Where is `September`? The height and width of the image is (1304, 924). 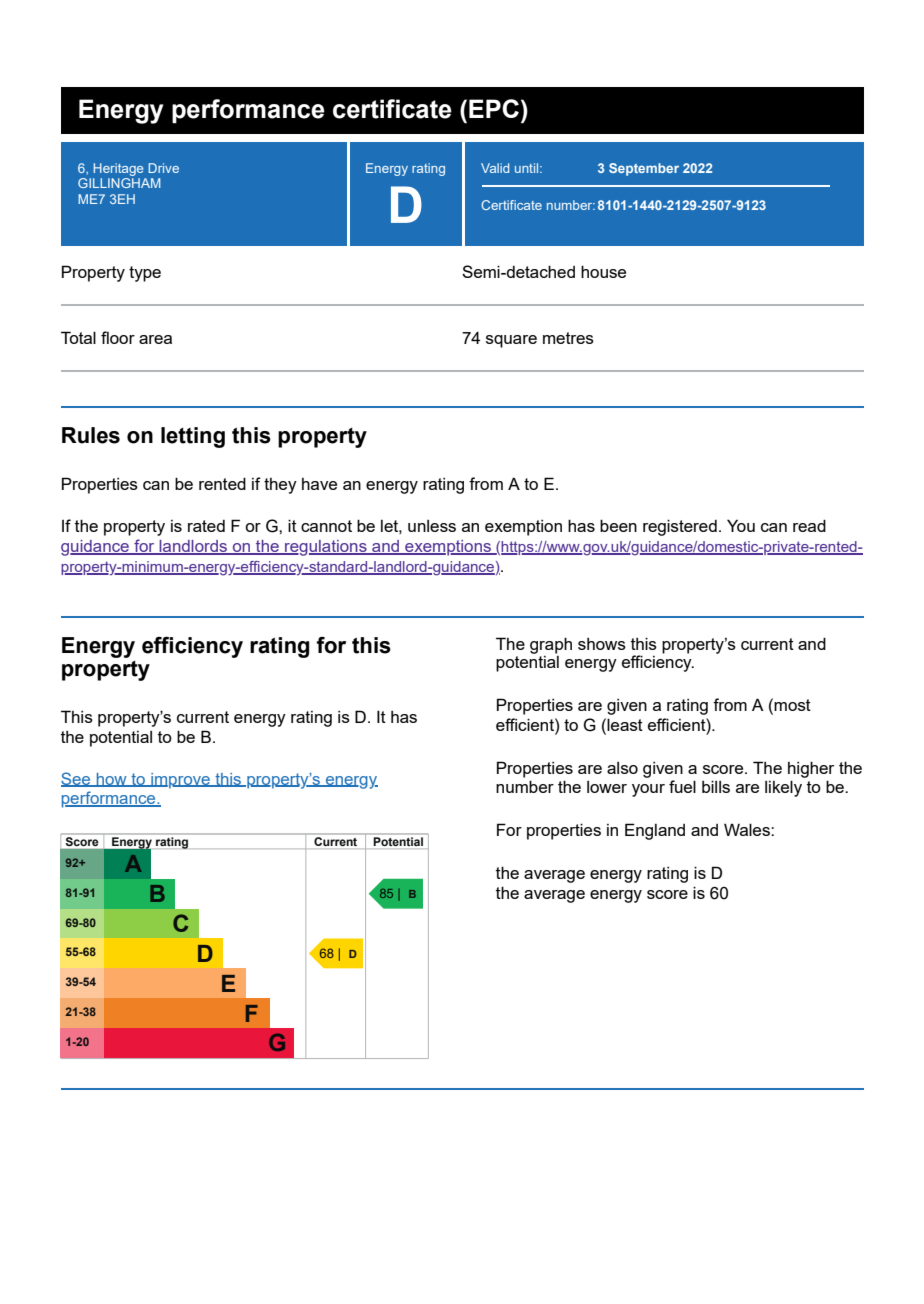 September is located at coordinates (644, 169).
